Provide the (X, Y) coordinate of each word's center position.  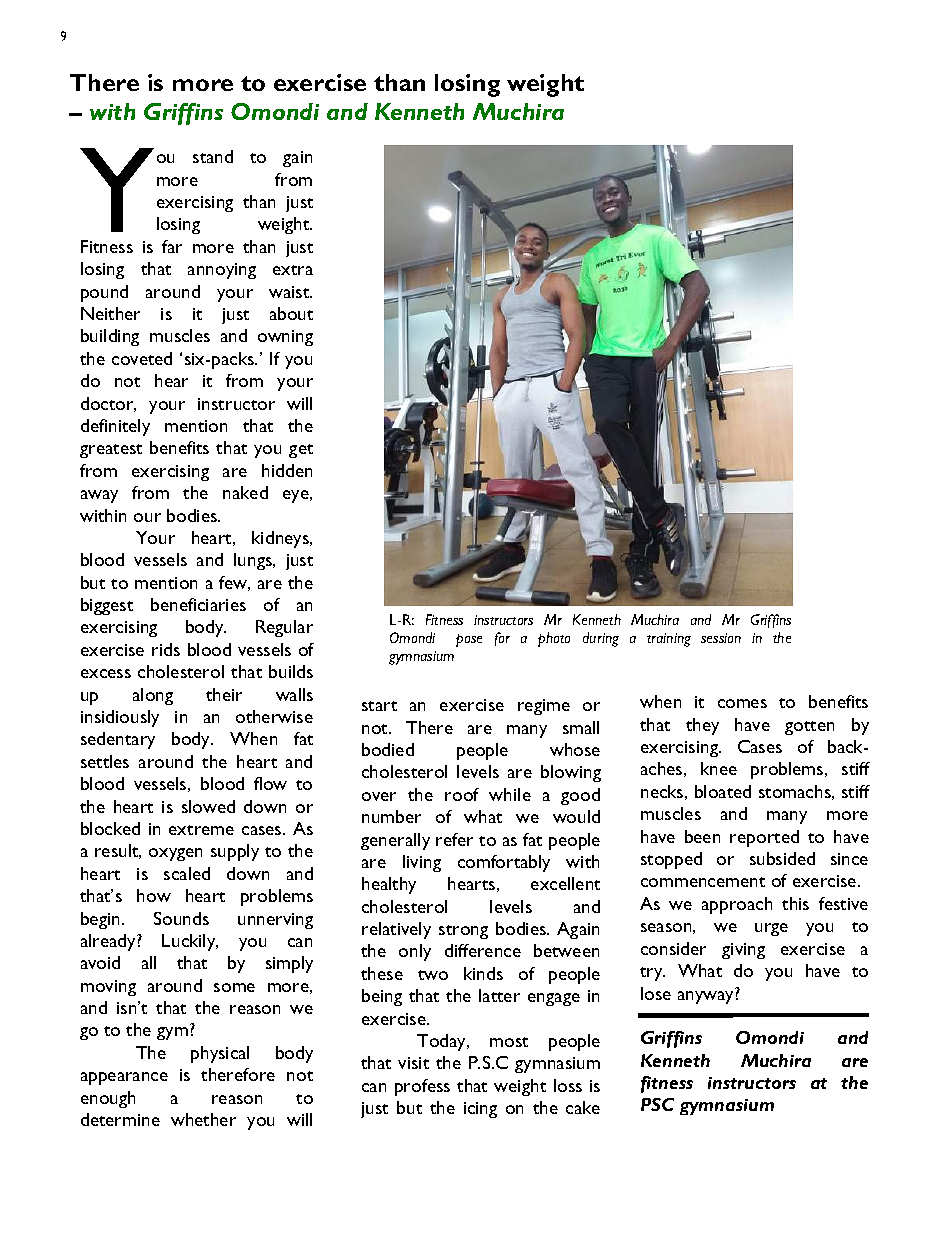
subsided (782, 858)
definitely (115, 427)
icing (480, 1110)
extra (293, 270)
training (669, 640)
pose (469, 640)
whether (203, 1119)
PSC (657, 1104)
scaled (187, 873)
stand (213, 156)
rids (166, 649)
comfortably (504, 863)
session (721, 638)
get (301, 451)
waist (290, 292)
